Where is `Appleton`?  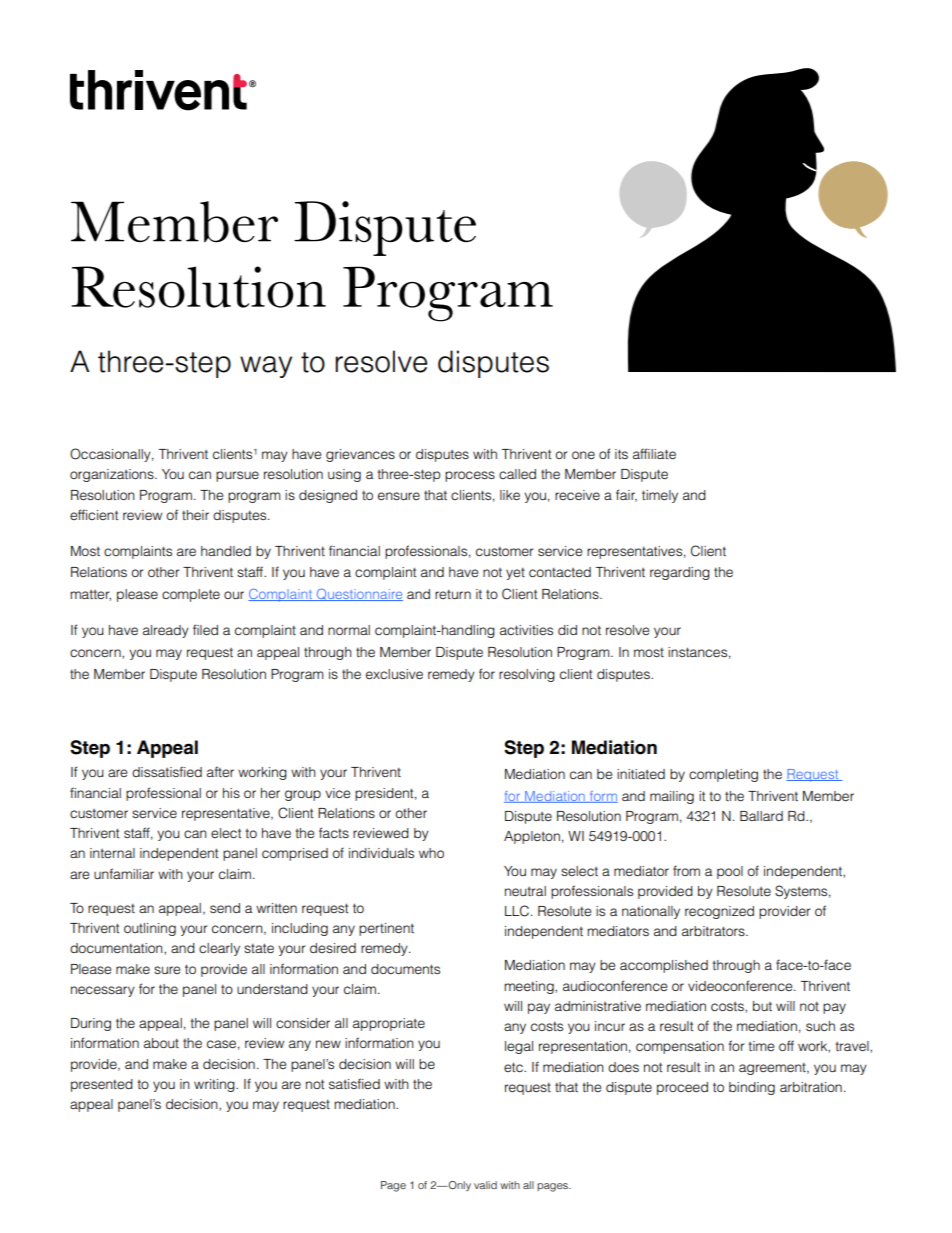 Appleton is located at coordinates (532, 837).
